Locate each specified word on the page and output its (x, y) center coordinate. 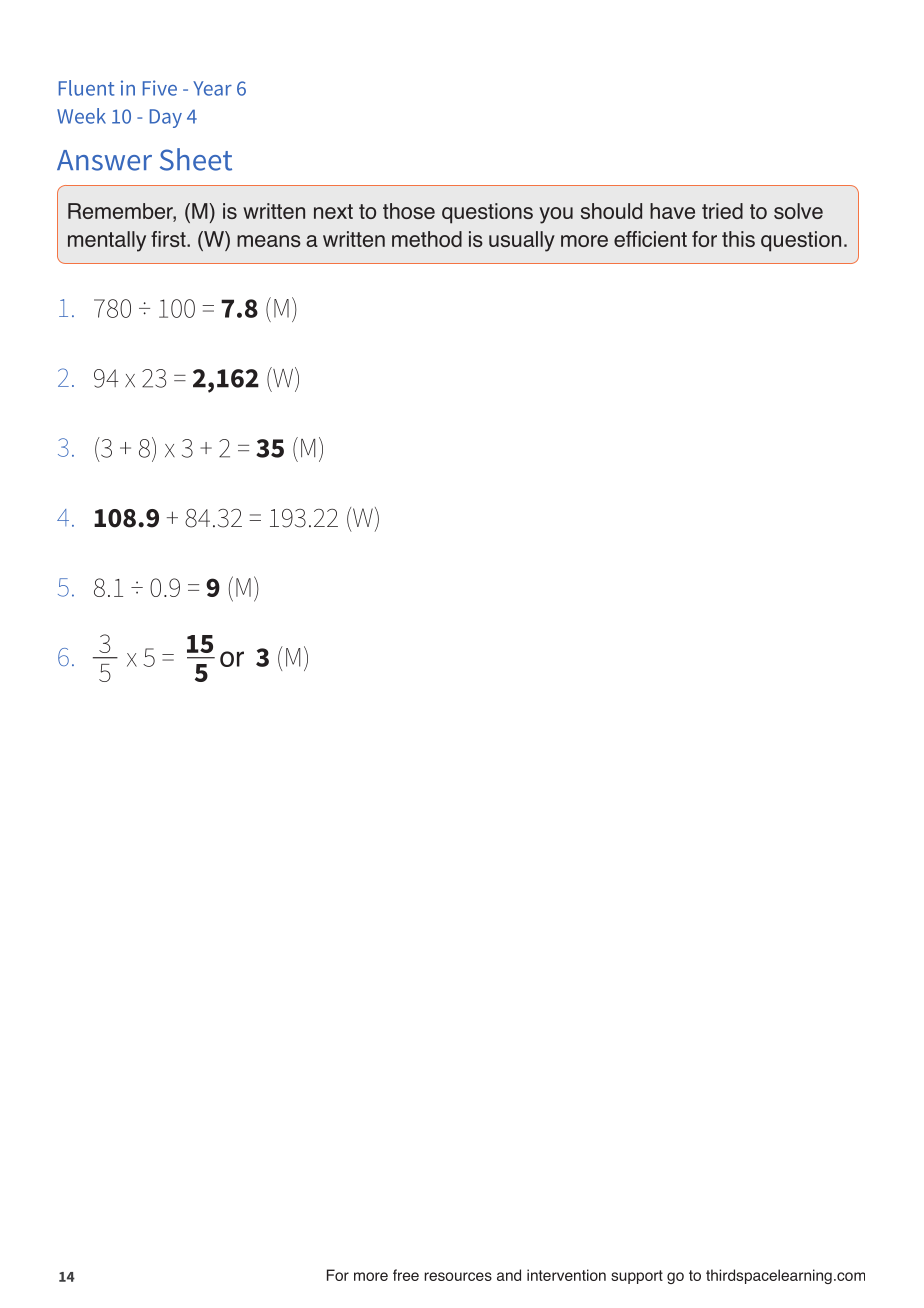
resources (458, 1276)
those (409, 211)
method (427, 239)
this (738, 239)
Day (166, 118)
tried (722, 211)
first (169, 239)
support (637, 1277)
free (406, 1275)
